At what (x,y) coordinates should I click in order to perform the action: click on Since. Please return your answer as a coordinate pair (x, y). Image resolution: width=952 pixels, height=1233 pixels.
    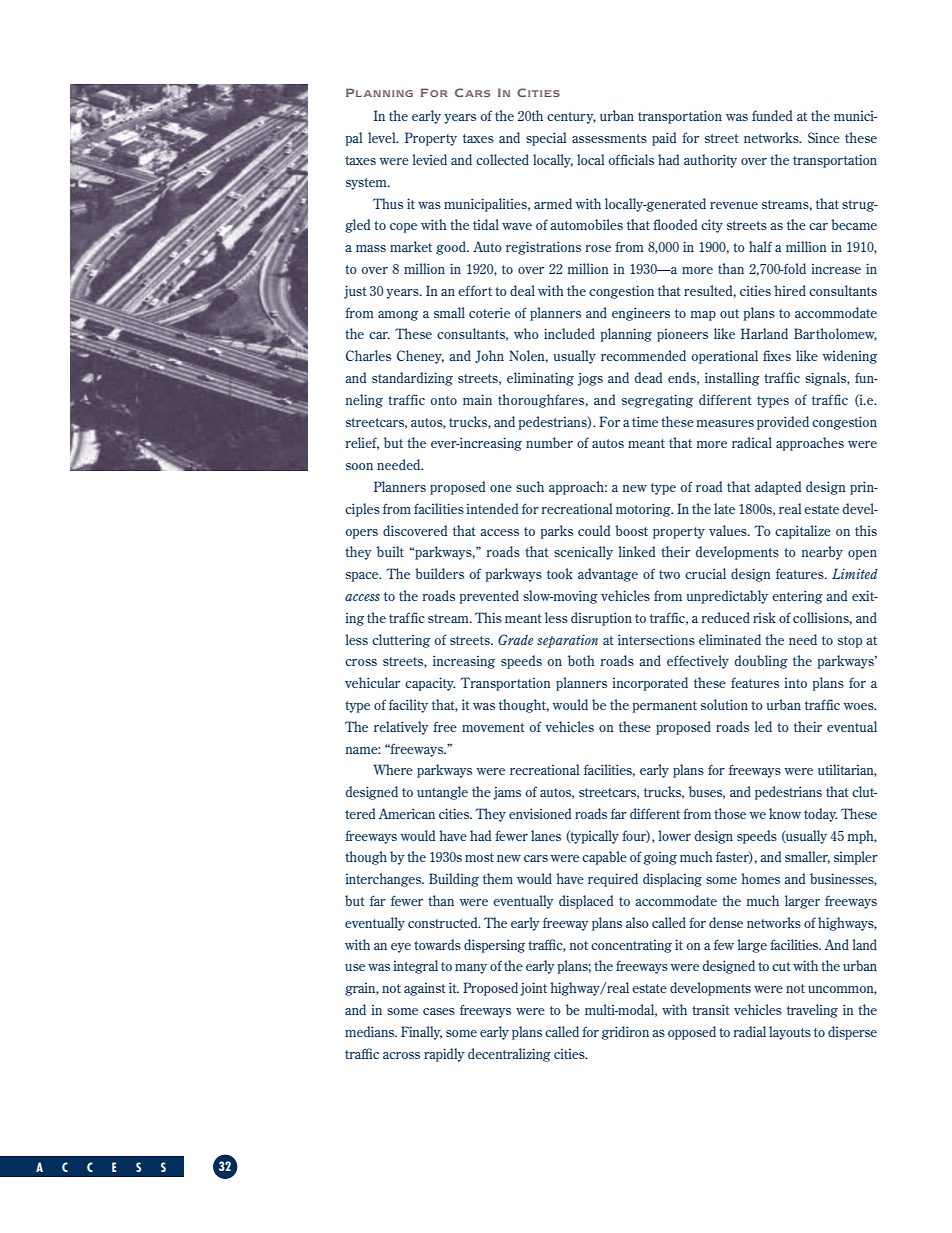
    Looking at the image, I should click on (824, 137).
